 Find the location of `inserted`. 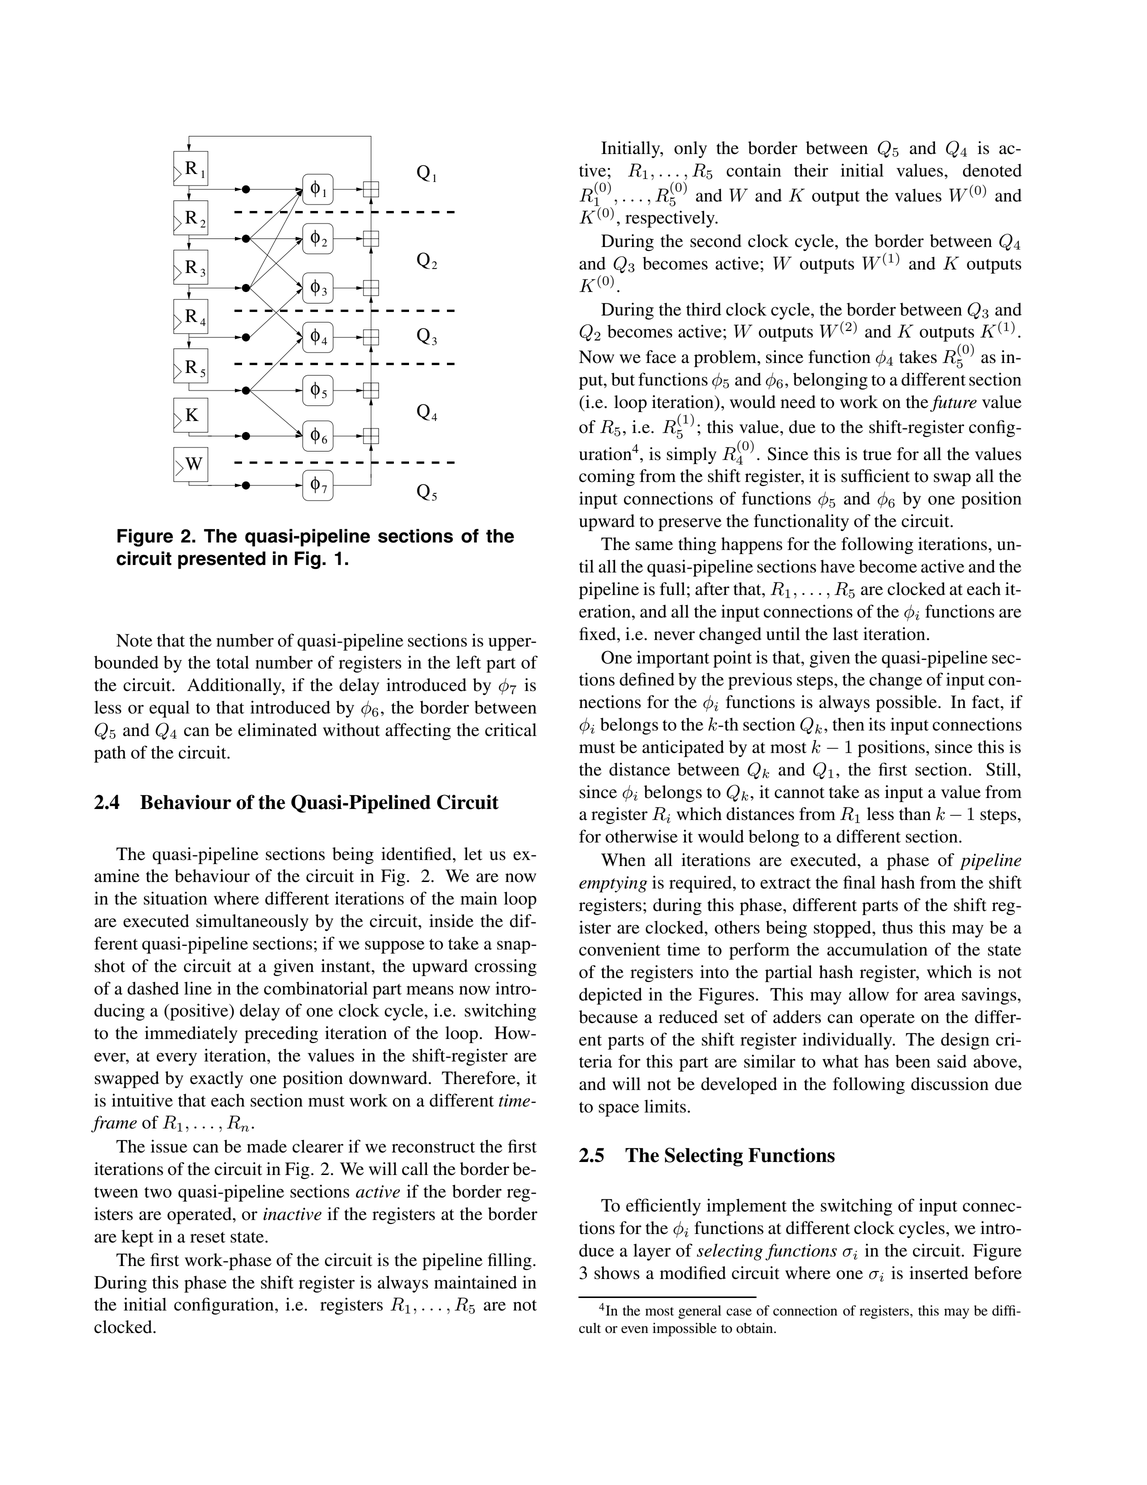

inserted is located at coordinates (939, 1273).
